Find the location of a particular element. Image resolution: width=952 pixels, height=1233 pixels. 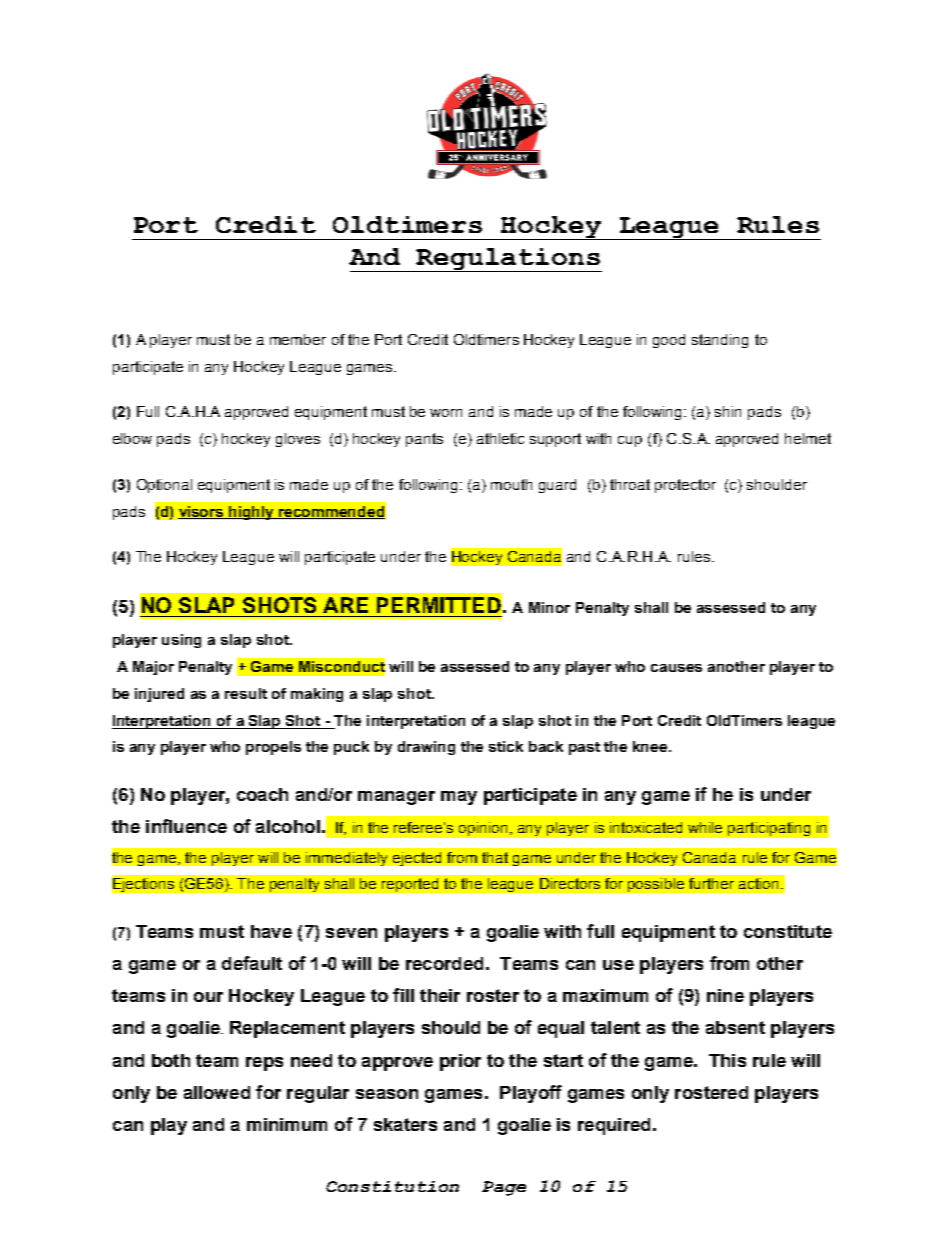

mouth is located at coordinates (511, 484).
